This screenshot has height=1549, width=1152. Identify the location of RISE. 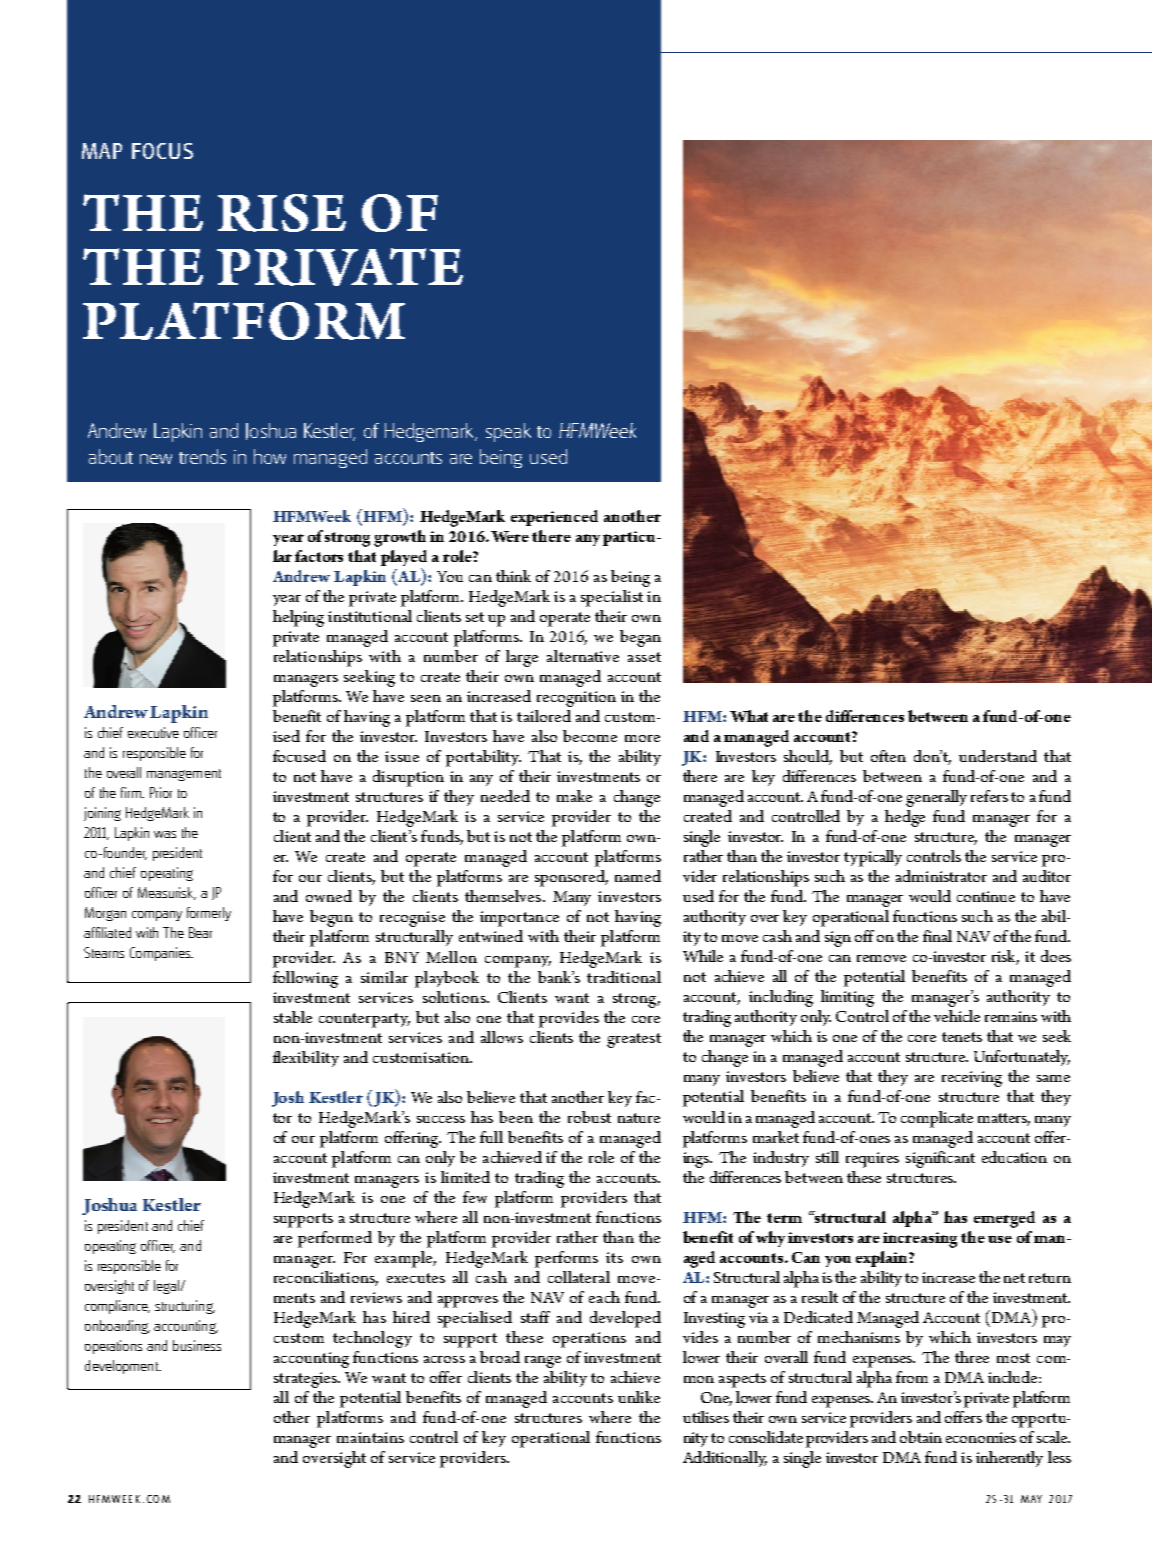
(282, 213).
